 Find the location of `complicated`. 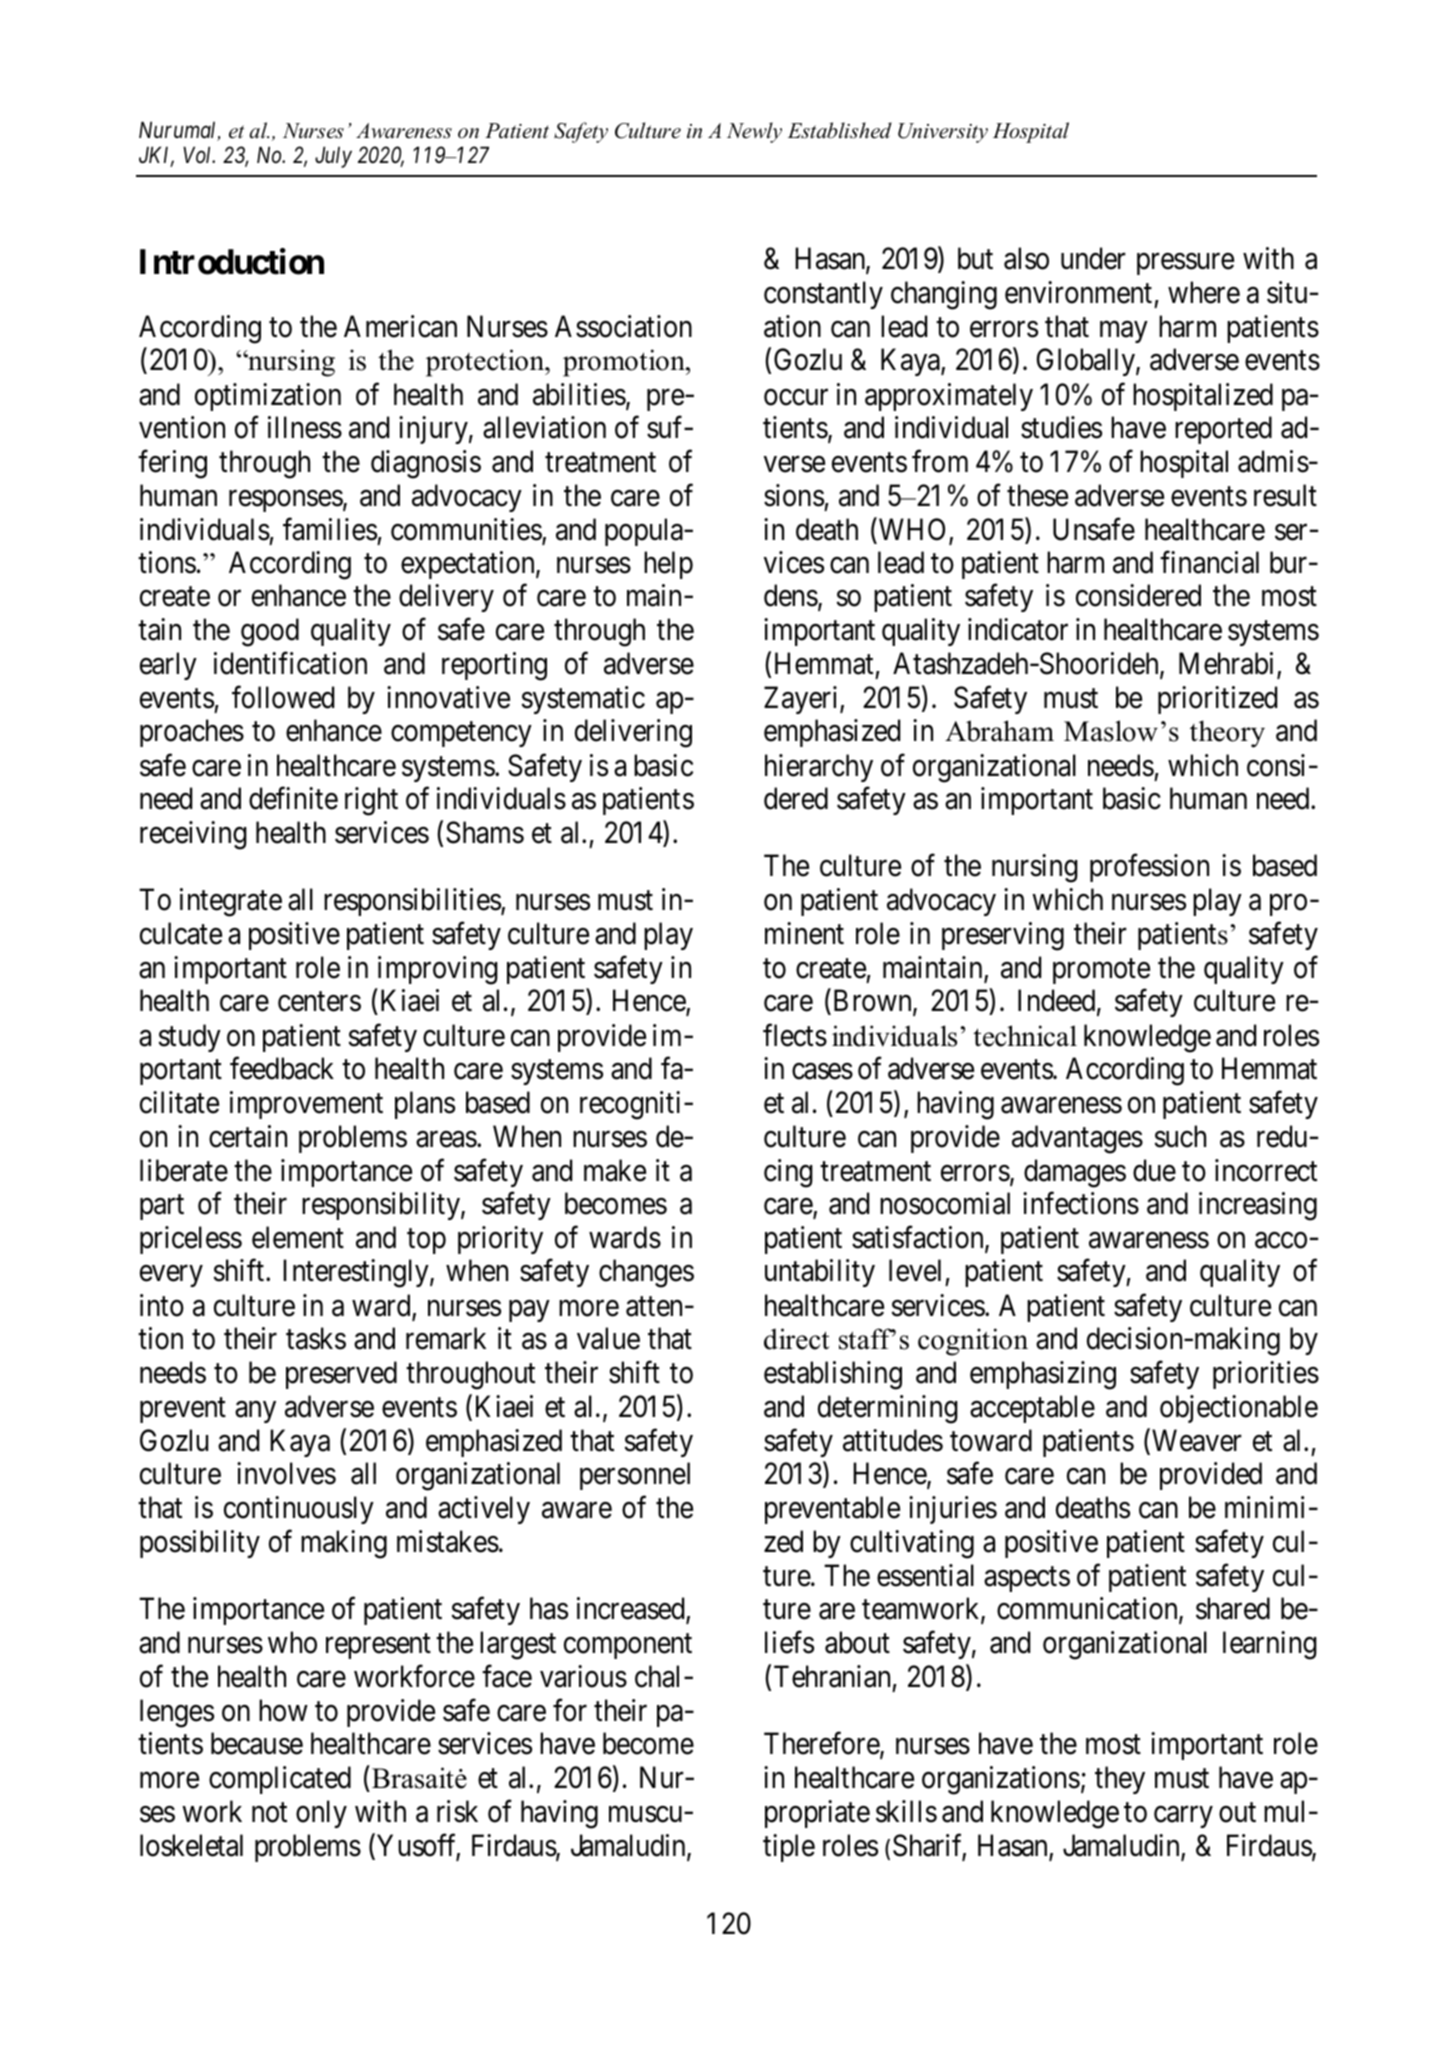

complicated is located at coordinates (280, 1780).
